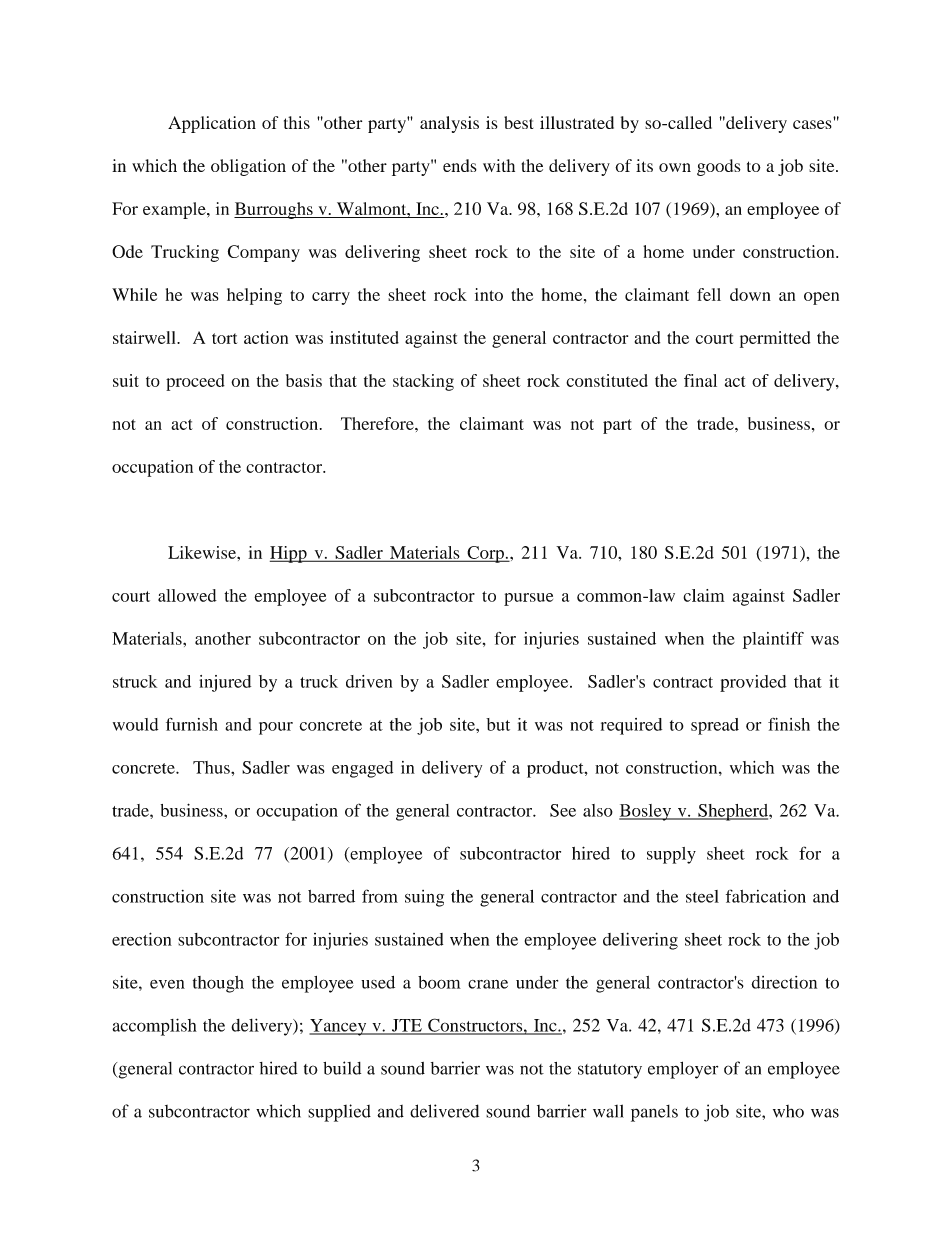  Describe the element at coordinates (378, 423) in the document. I see `Therefore` at that location.
